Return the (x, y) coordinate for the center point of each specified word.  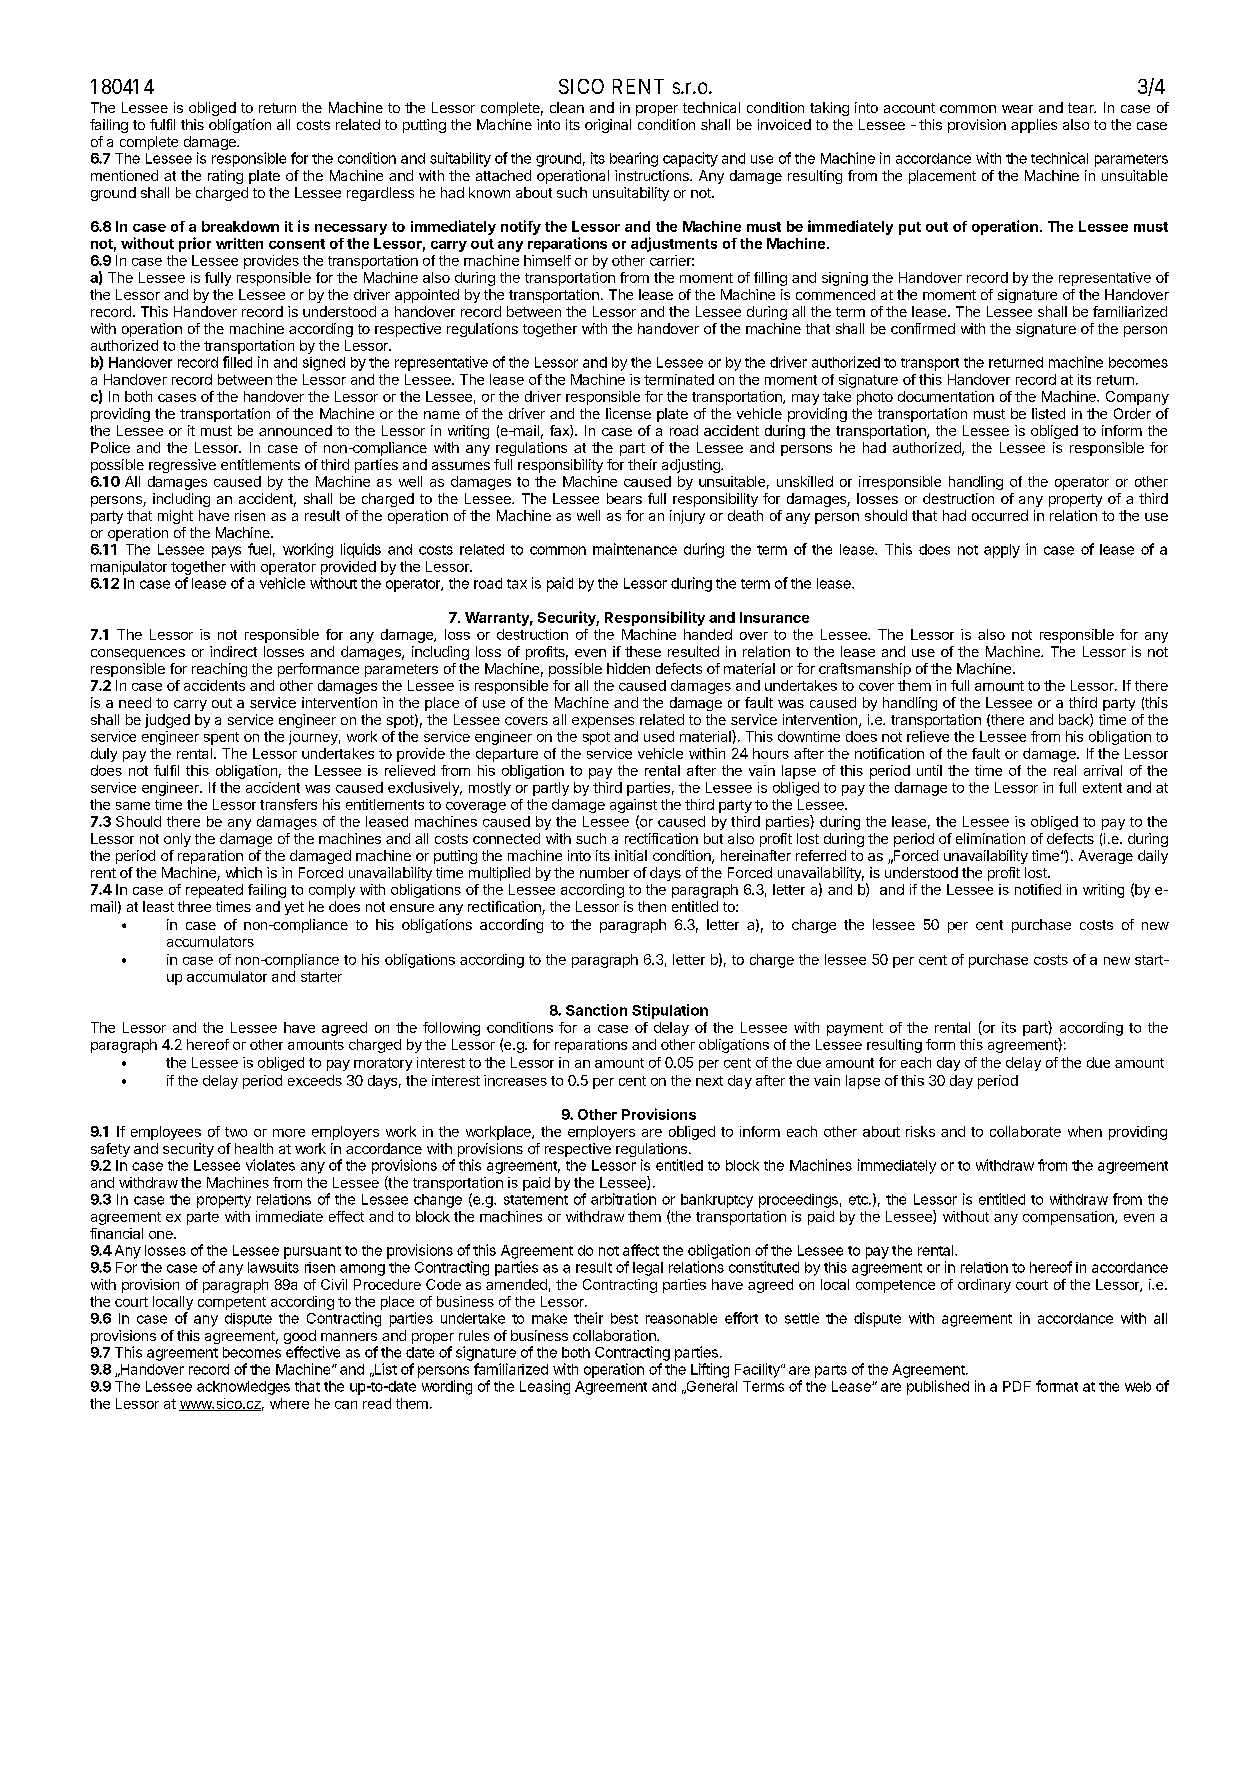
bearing (634, 159)
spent (221, 738)
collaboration (615, 1335)
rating (225, 177)
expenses (603, 722)
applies (1034, 126)
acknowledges (243, 1388)
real (1065, 770)
